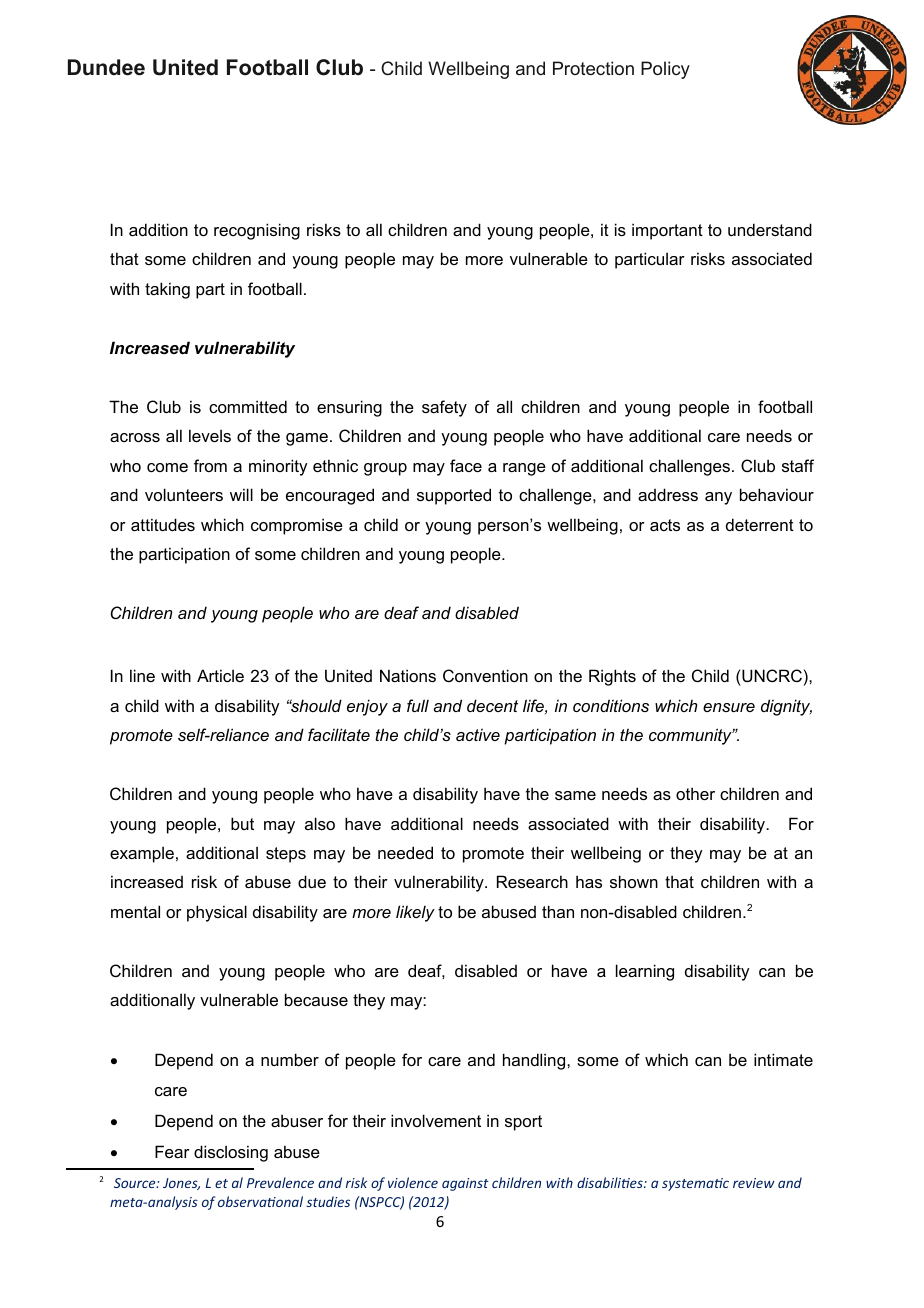 This screenshot has width=924, height=1308. What do you see at coordinates (220, 675) in the screenshot?
I see `Article` at bounding box center [220, 675].
